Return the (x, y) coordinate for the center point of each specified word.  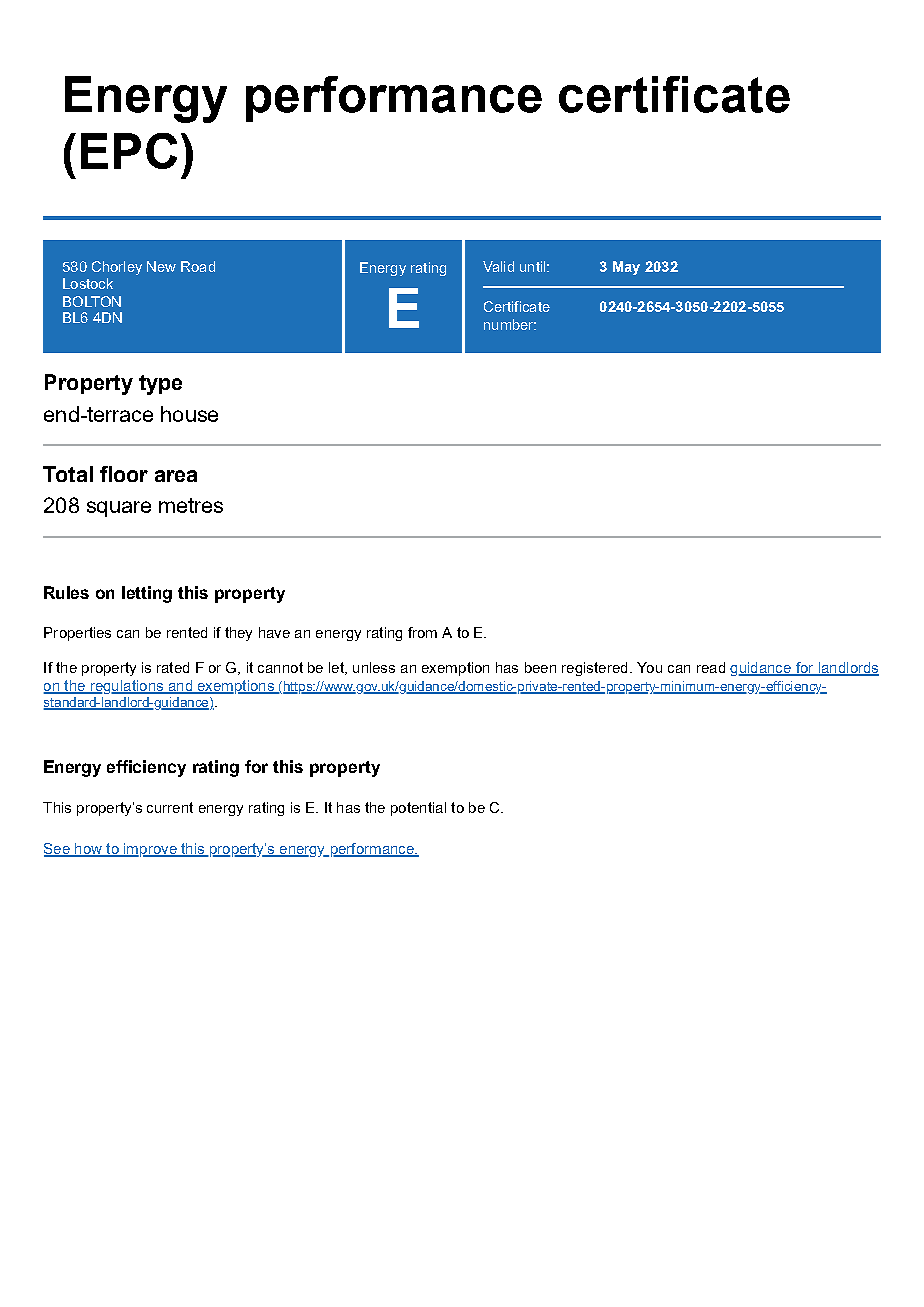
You (649, 667)
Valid (498, 266)
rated (173, 667)
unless (374, 667)
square (119, 509)
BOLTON (92, 301)
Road (198, 266)
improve (150, 850)
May (626, 268)
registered (594, 669)
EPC (129, 151)
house (189, 414)
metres (191, 505)
